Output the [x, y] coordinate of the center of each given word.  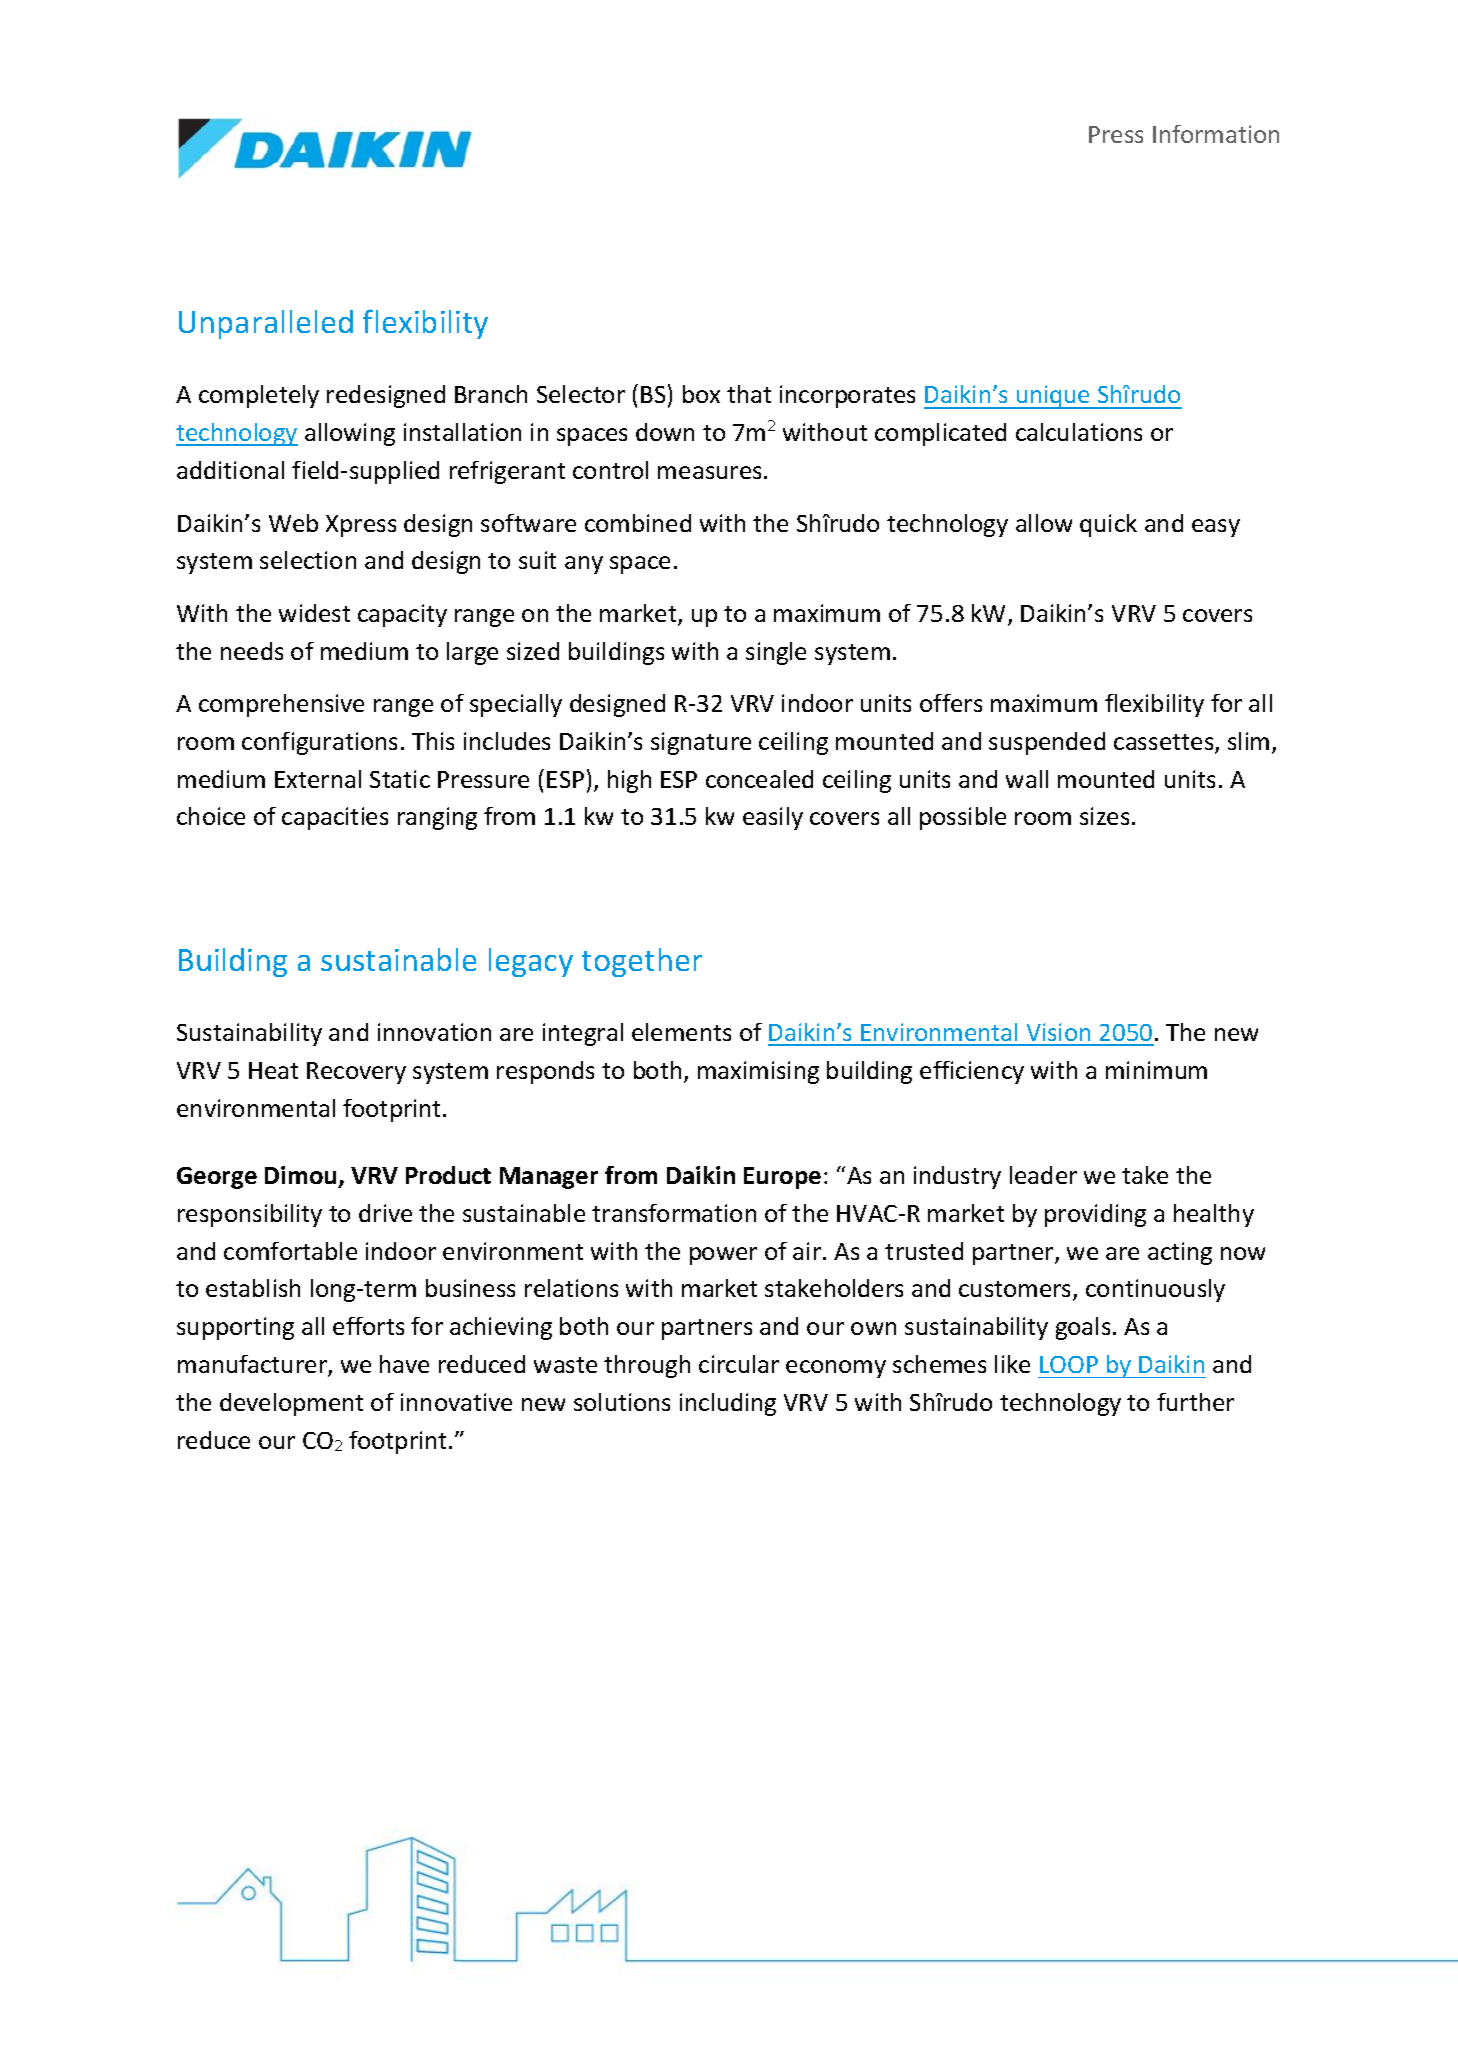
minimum [1156, 1070]
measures [709, 472]
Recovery [356, 1073]
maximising [758, 1072]
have [404, 1364]
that [749, 394]
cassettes [1165, 743]
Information [1216, 134]
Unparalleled [266, 324]
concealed [759, 779]
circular [739, 1364]
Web [293, 523]
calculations [1079, 432]
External [318, 779]
